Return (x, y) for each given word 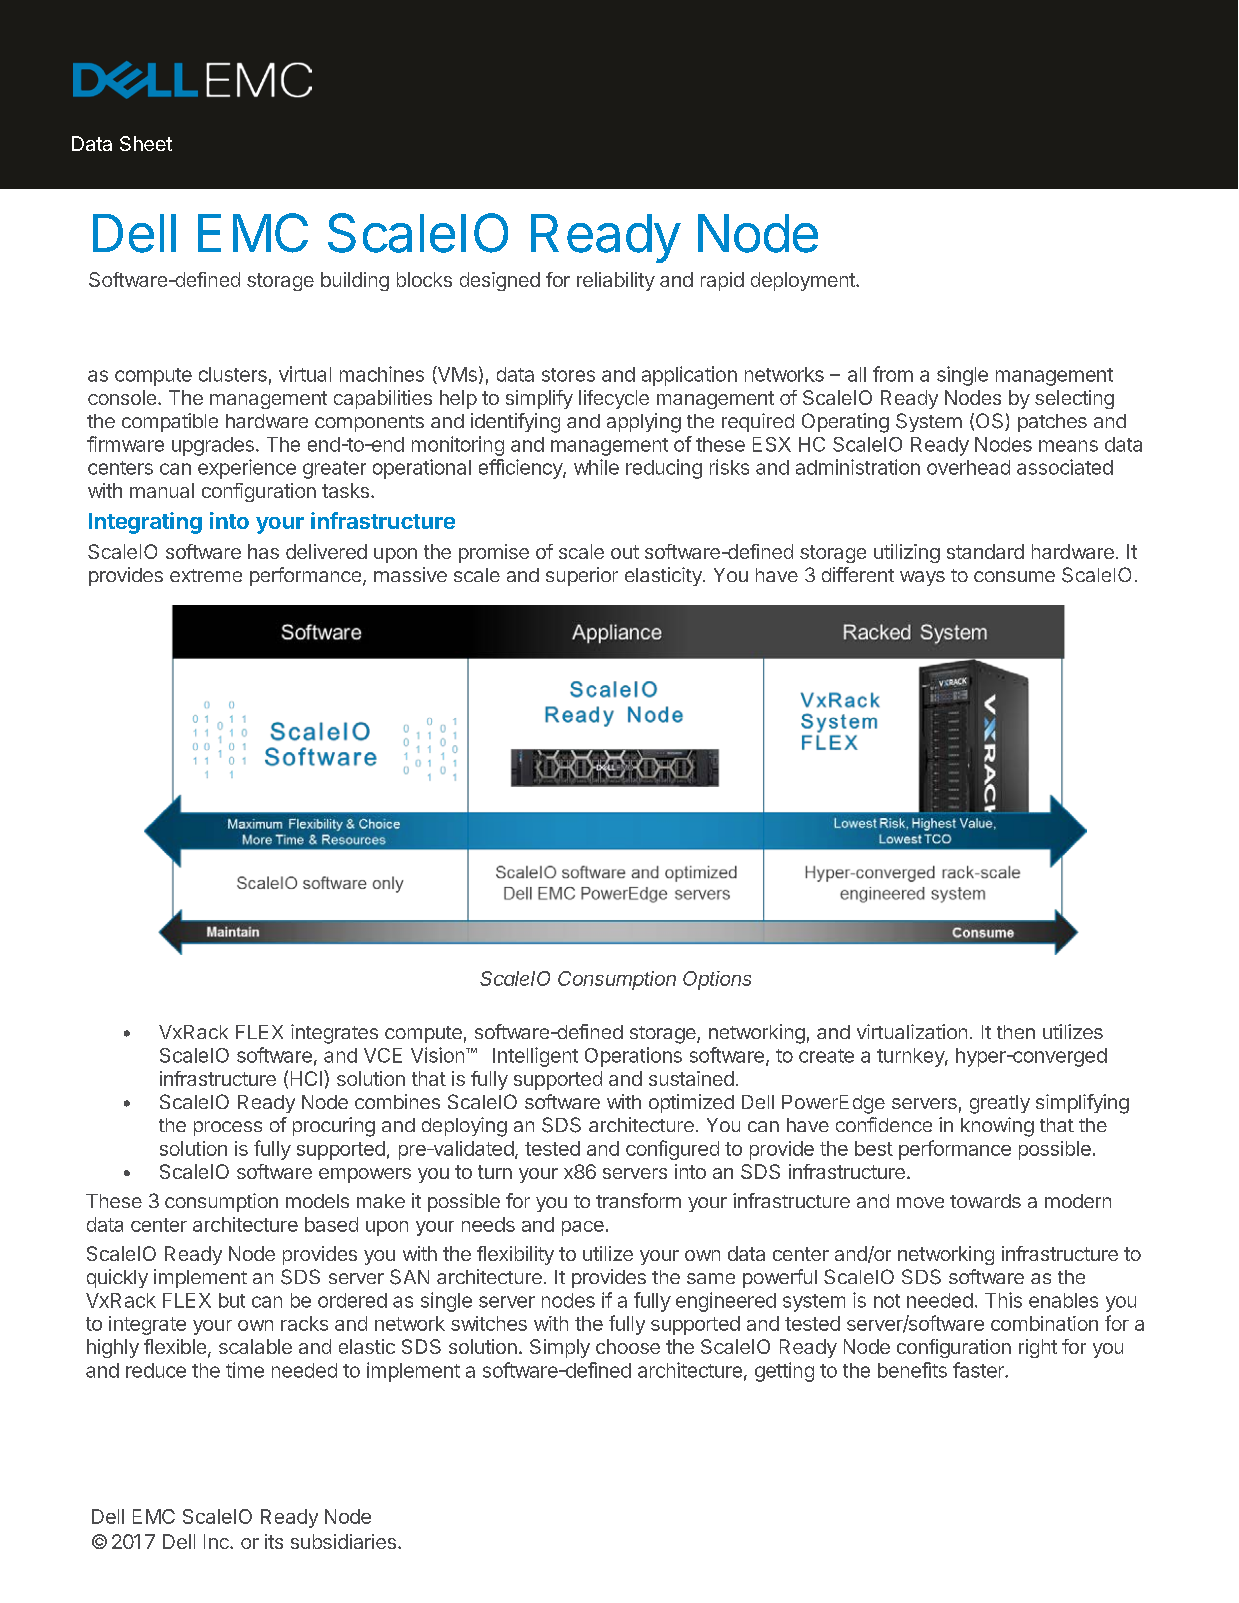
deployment (804, 281)
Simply (560, 1348)
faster (979, 1370)
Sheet (146, 143)
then (1016, 1032)
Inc (217, 1541)
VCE (383, 1055)
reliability (616, 281)
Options (717, 980)
